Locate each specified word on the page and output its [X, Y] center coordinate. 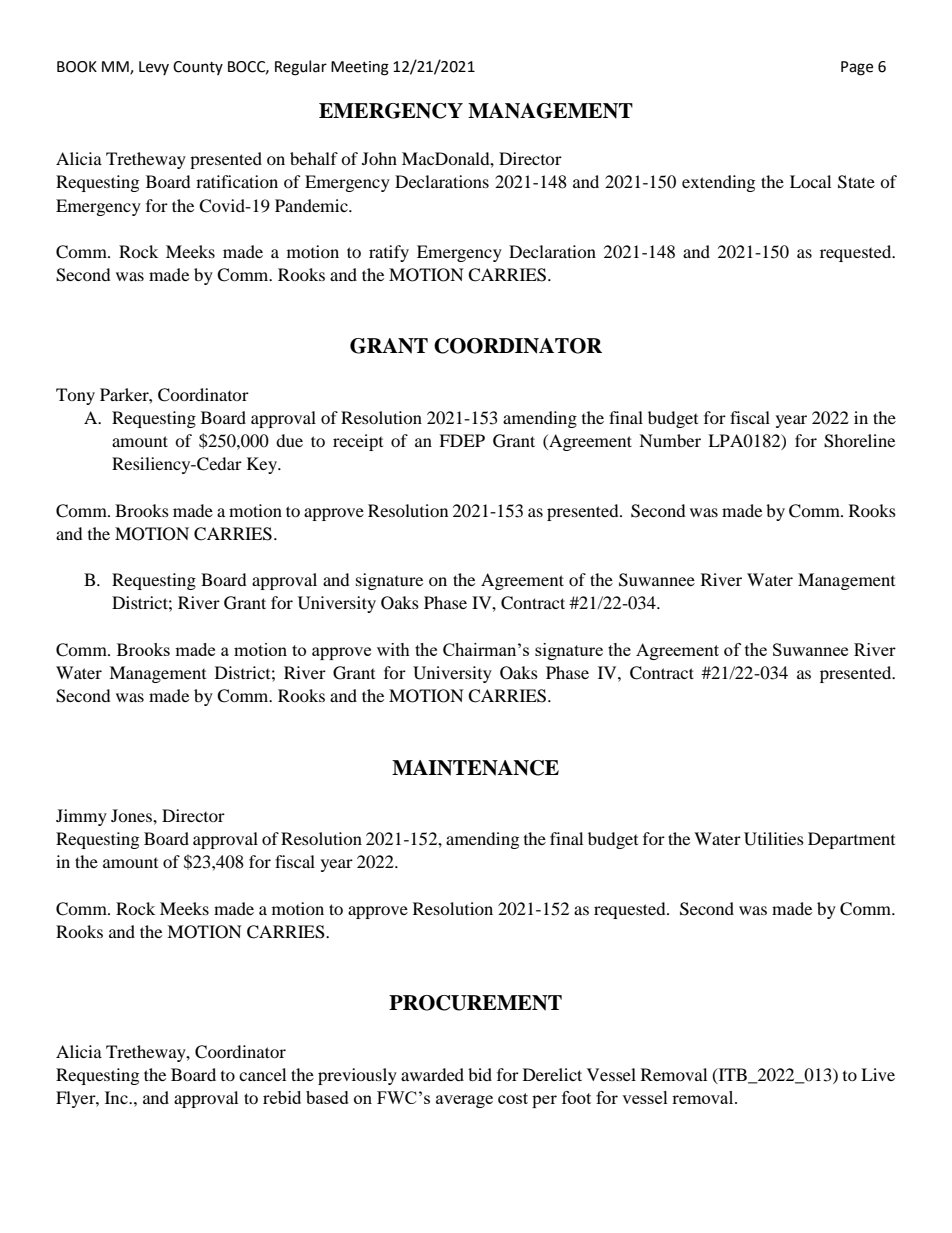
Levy [154, 68]
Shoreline [859, 441]
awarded [432, 1074]
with [393, 649]
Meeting [360, 68]
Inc [117, 1097]
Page [857, 68]
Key [263, 465]
